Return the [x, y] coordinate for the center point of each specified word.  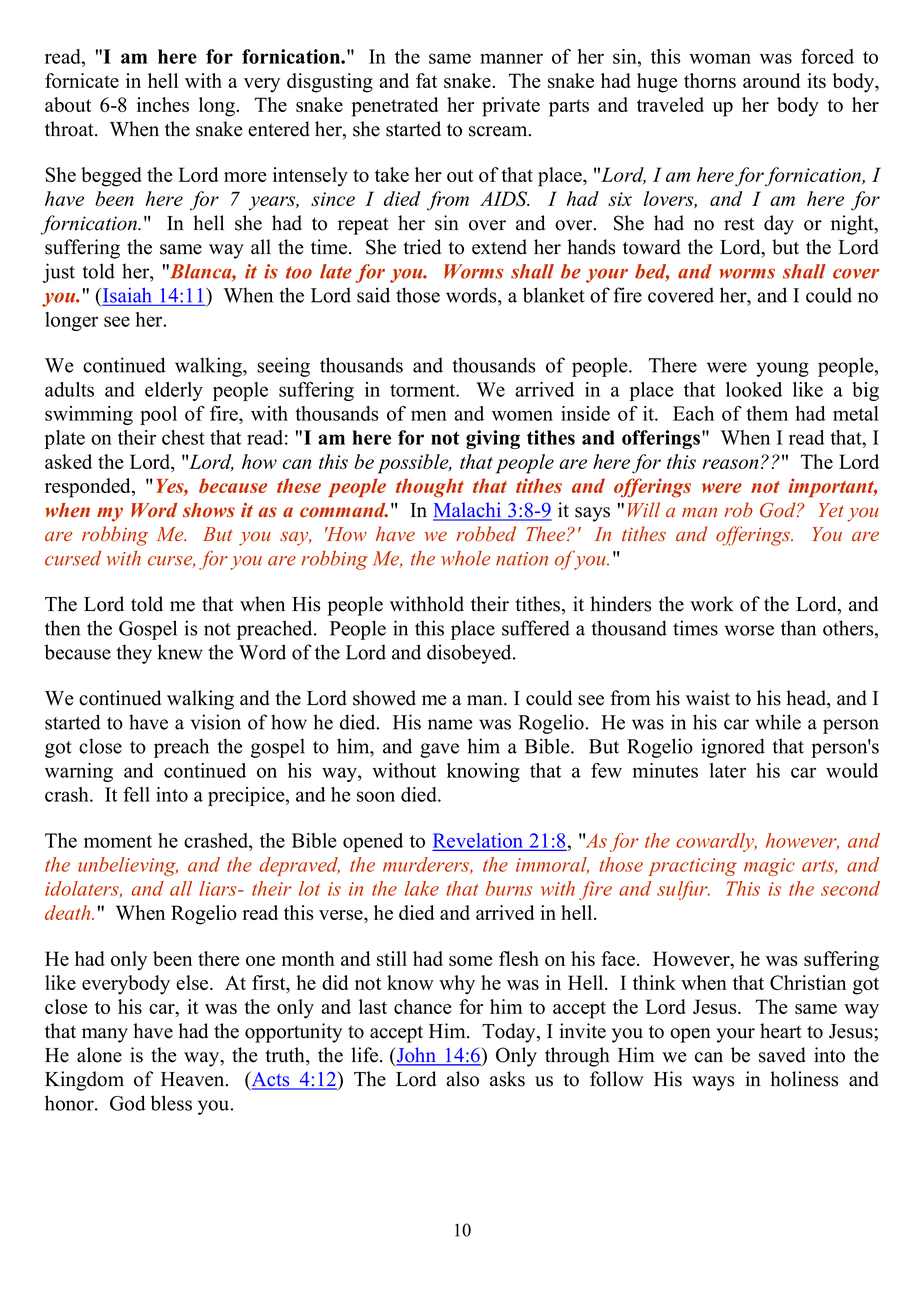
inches [163, 104]
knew [180, 652]
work [712, 604]
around [771, 80]
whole [466, 558]
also [462, 1079]
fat [426, 80]
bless [171, 1103]
